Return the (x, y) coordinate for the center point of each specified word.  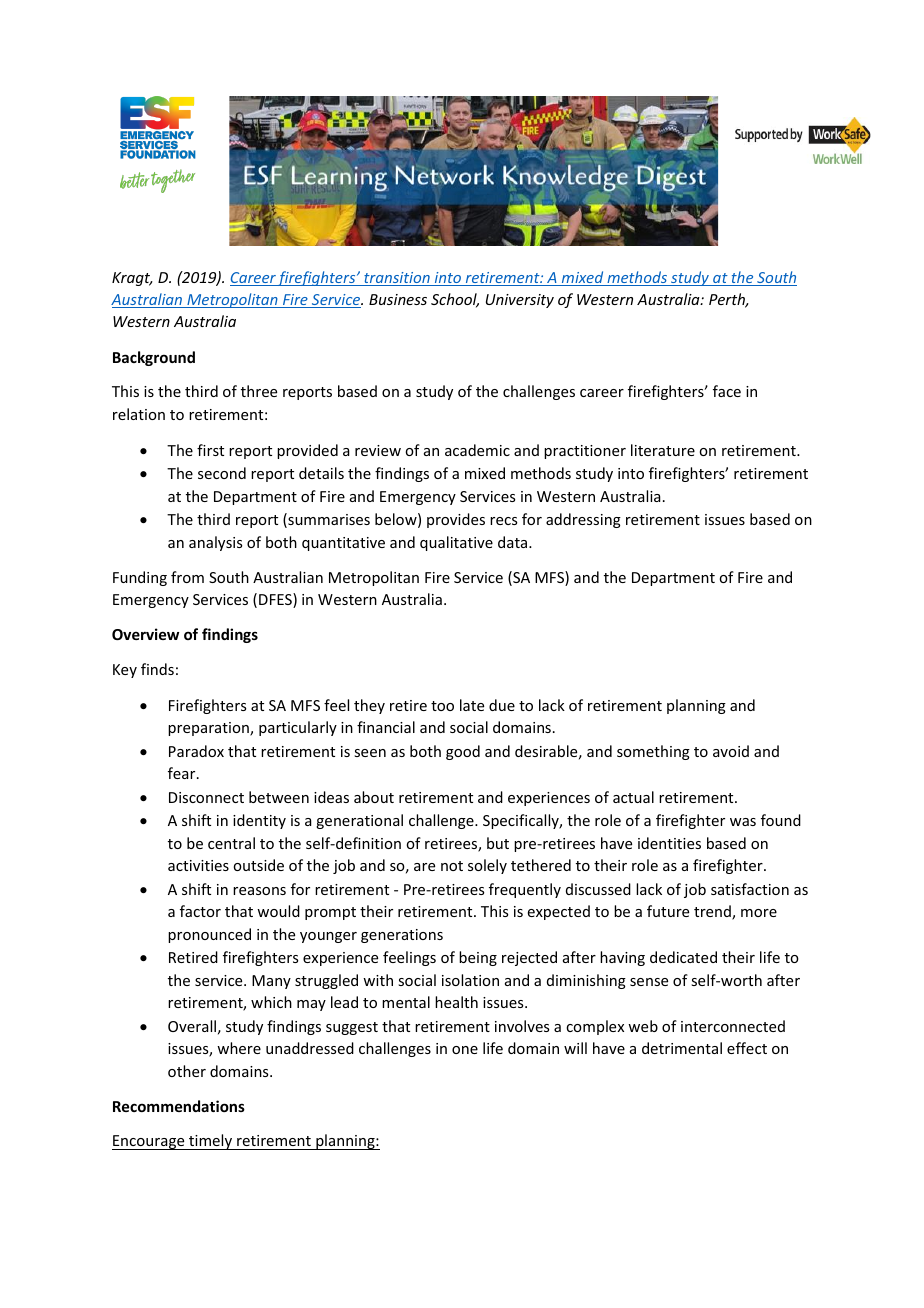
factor (200, 911)
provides (456, 520)
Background (154, 358)
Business (398, 299)
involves (522, 1026)
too (442, 706)
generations (402, 936)
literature (663, 450)
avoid (731, 751)
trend (713, 912)
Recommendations (179, 1106)
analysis (215, 543)
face (727, 391)
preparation (209, 729)
